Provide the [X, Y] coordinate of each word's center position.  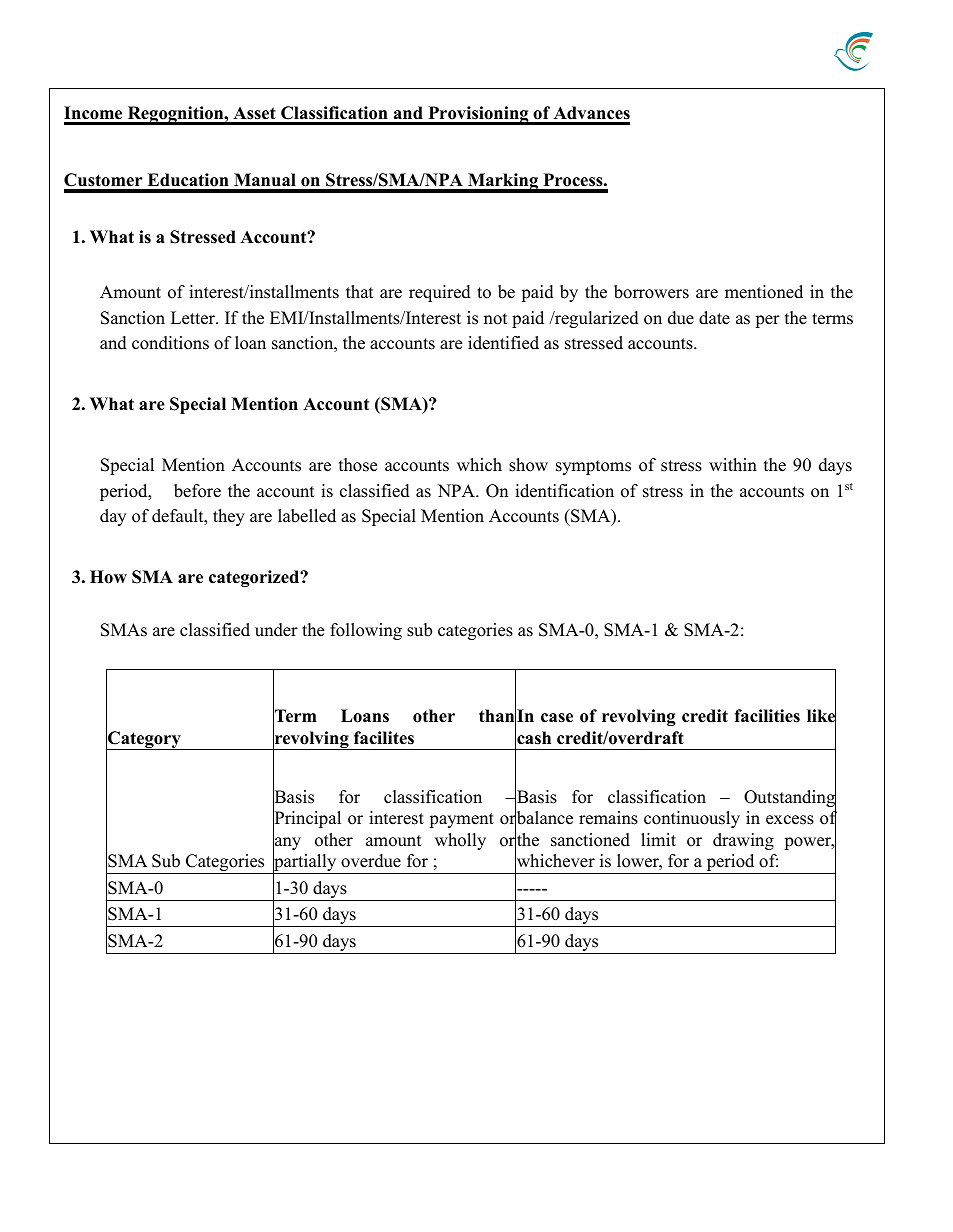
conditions [170, 343]
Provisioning [478, 115]
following [366, 631]
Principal [307, 820]
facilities [767, 716]
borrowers [651, 292]
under [276, 630]
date [714, 318]
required [440, 293]
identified [503, 343]
